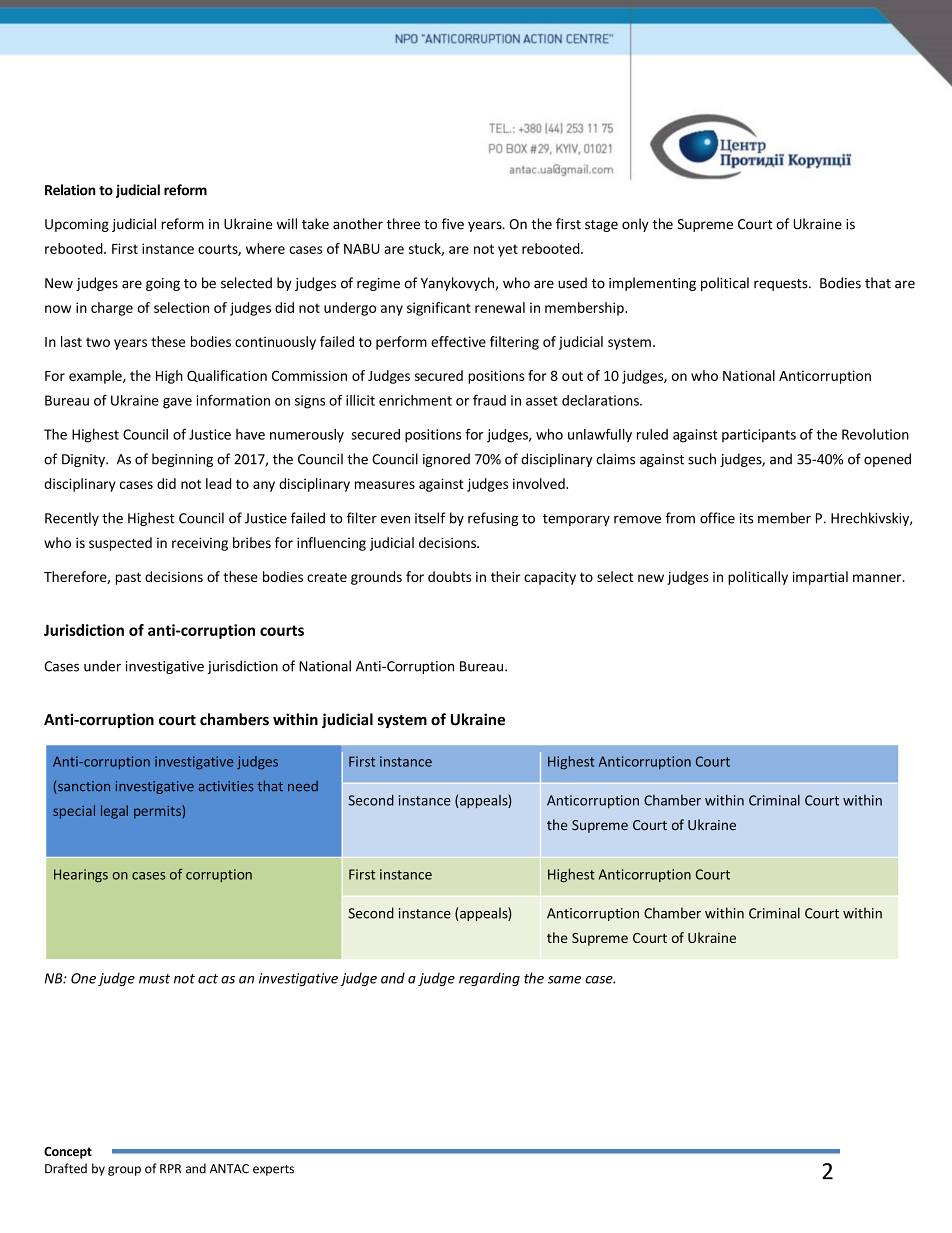 The width and height of the screenshot is (952, 1233). Describe the element at coordinates (820, 578) in the screenshot. I see `impartial` at that location.
